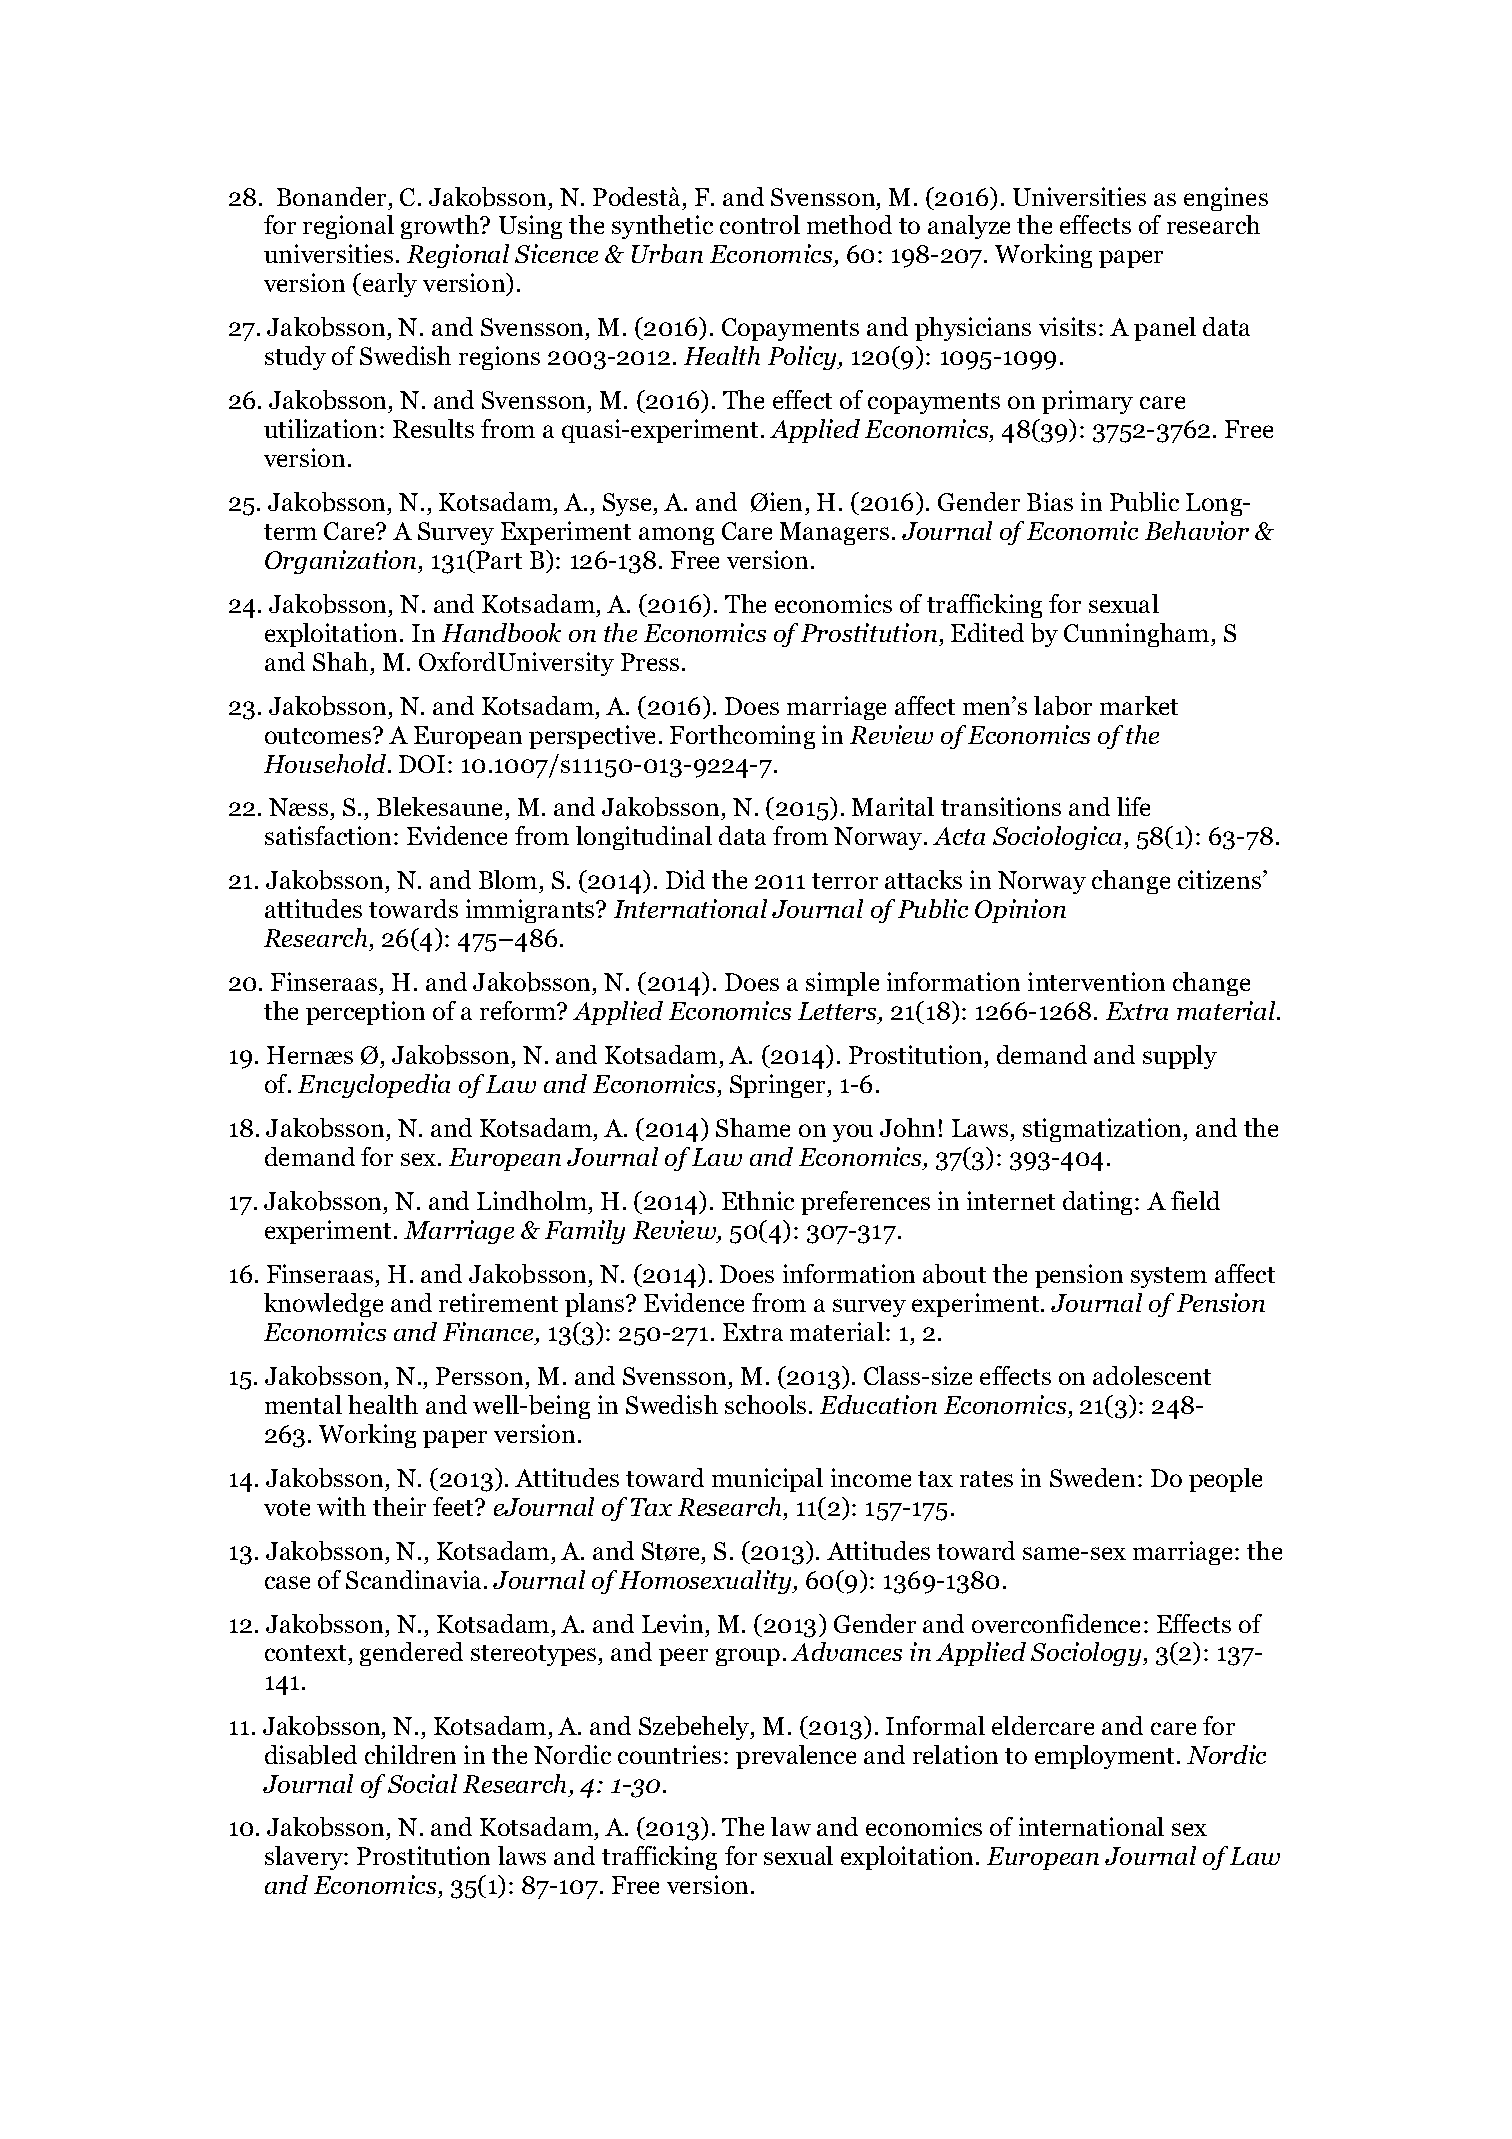 This document has height=2139, width=1512. Describe the element at coordinates (410, 1754) in the document. I see `children` at that location.
